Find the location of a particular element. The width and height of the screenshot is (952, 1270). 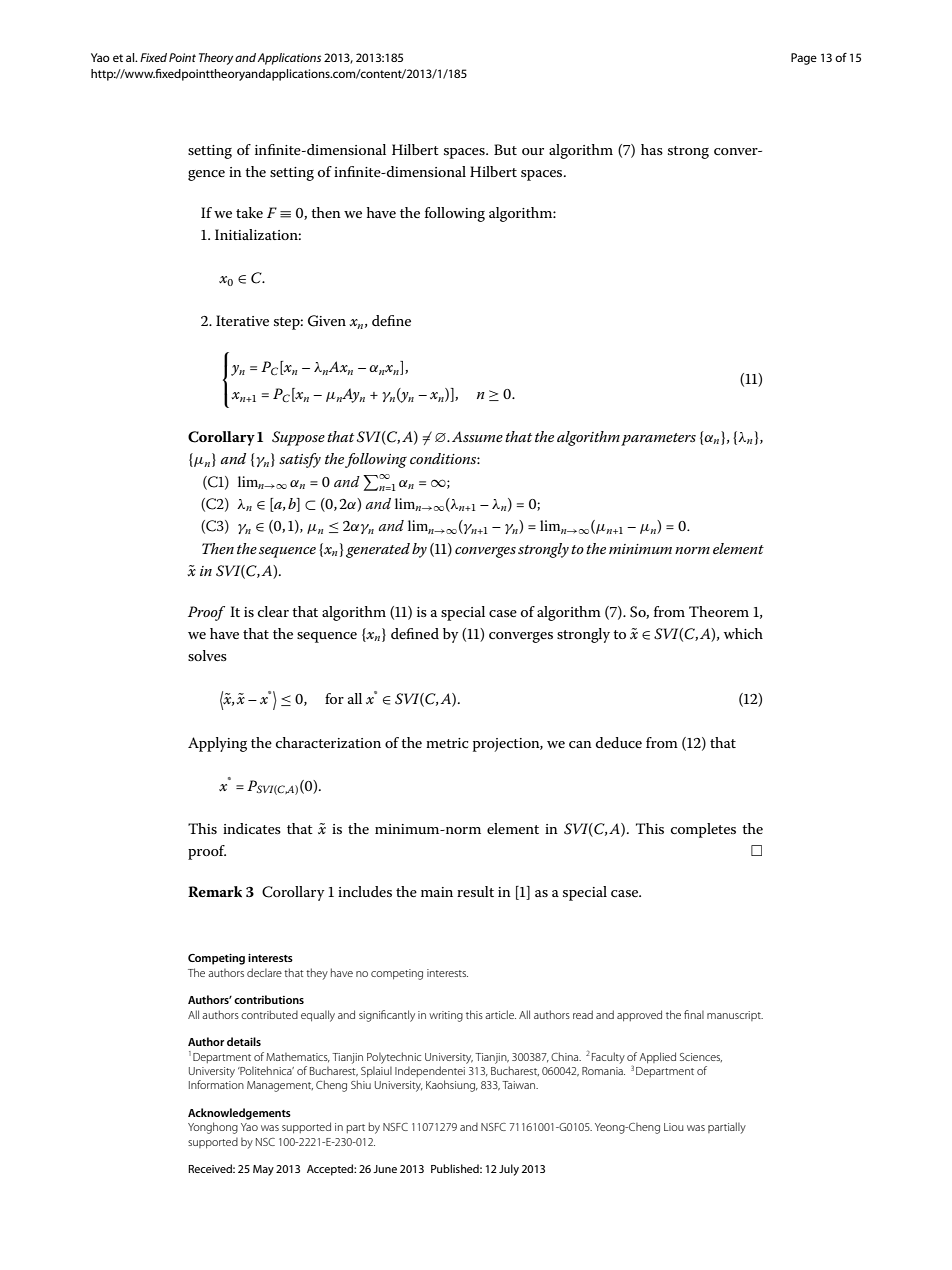

result is located at coordinates (475, 891).
